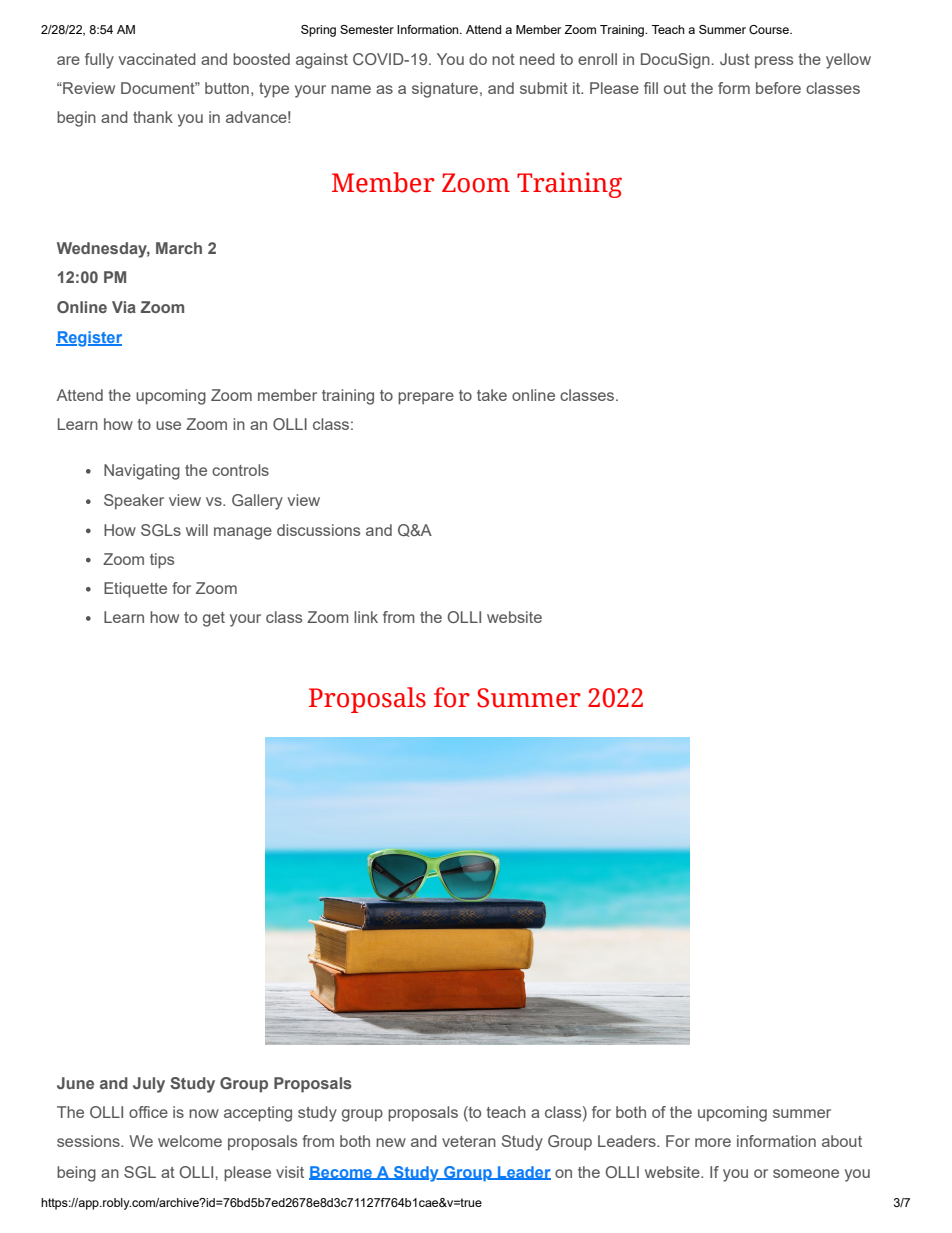  I want to click on July, so click(149, 1085).
